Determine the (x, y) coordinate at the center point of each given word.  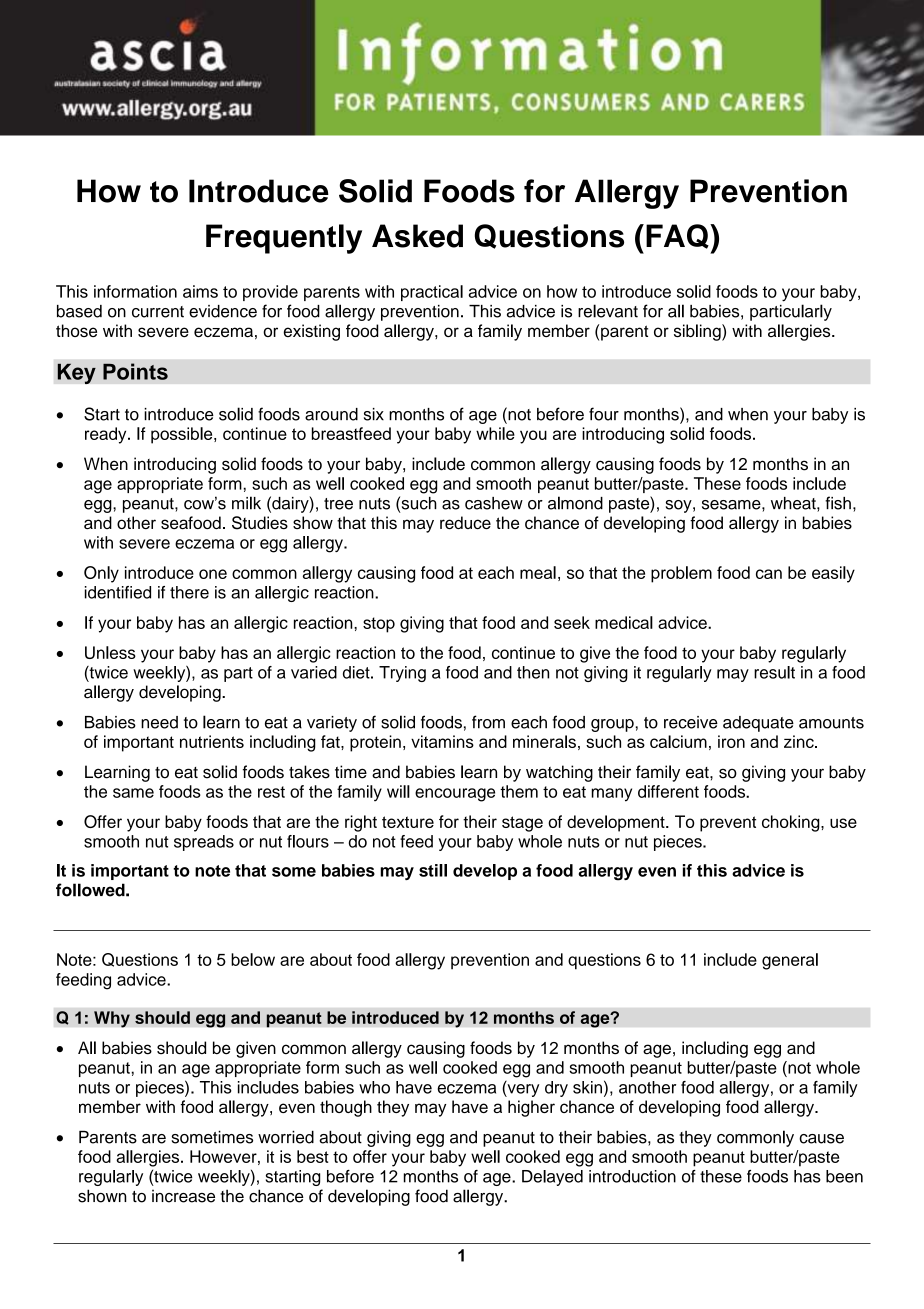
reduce (465, 522)
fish (838, 503)
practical (432, 293)
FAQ (678, 236)
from (488, 722)
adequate (758, 724)
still (433, 870)
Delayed (552, 1178)
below (253, 959)
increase (183, 1196)
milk (246, 503)
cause (821, 1139)
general (790, 961)
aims (200, 291)
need (159, 722)
